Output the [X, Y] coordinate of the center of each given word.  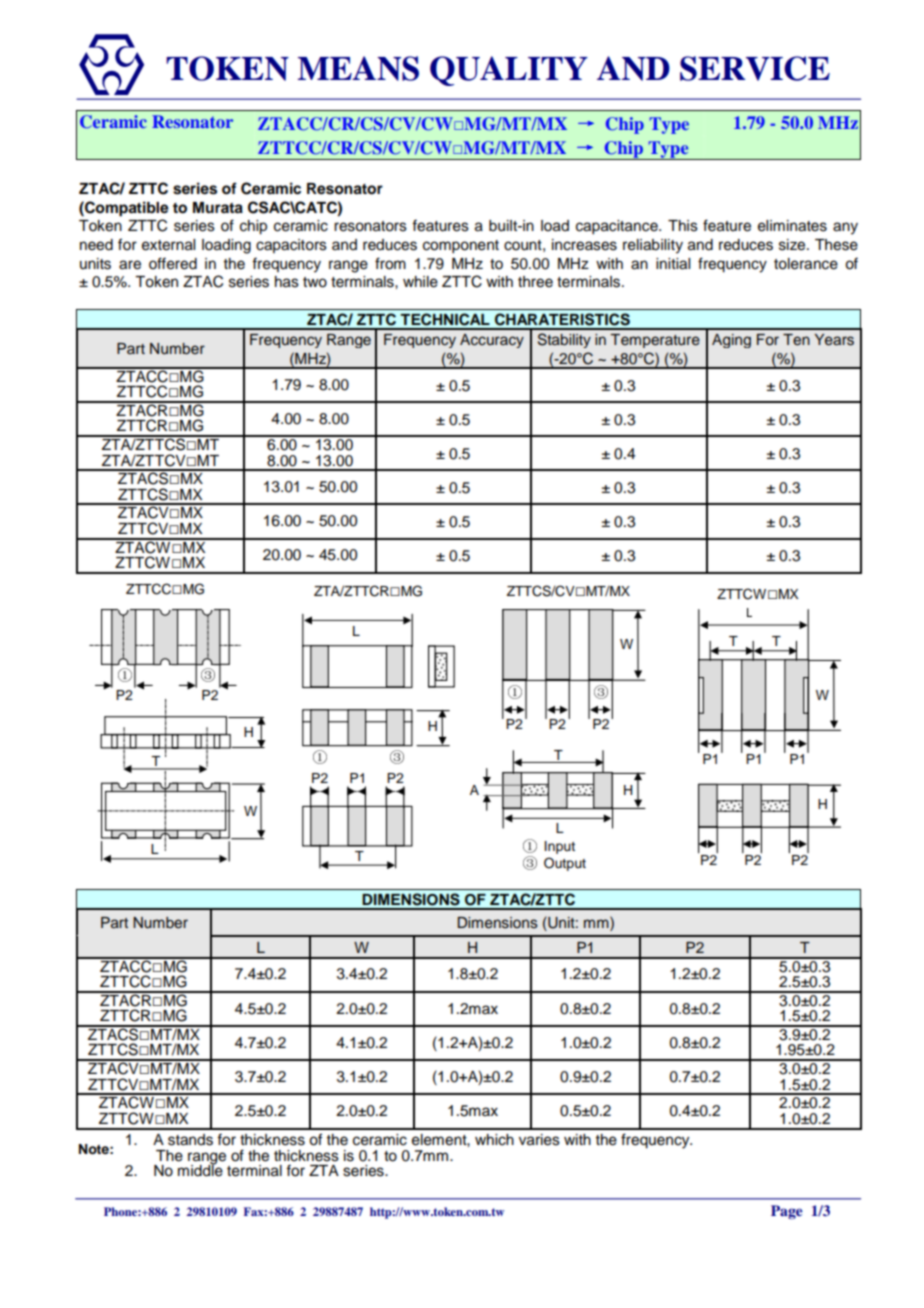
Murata [218, 208]
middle [200, 1170]
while [420, 282]
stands [190, 1140]
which [494, 1140]
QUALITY [509, 71]
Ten [796, 340]
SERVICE [755, 68]
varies [539, 1140]
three [535, 282]
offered [173, 263]
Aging [731, 341]
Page [787, 1212]
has [287, 282]
